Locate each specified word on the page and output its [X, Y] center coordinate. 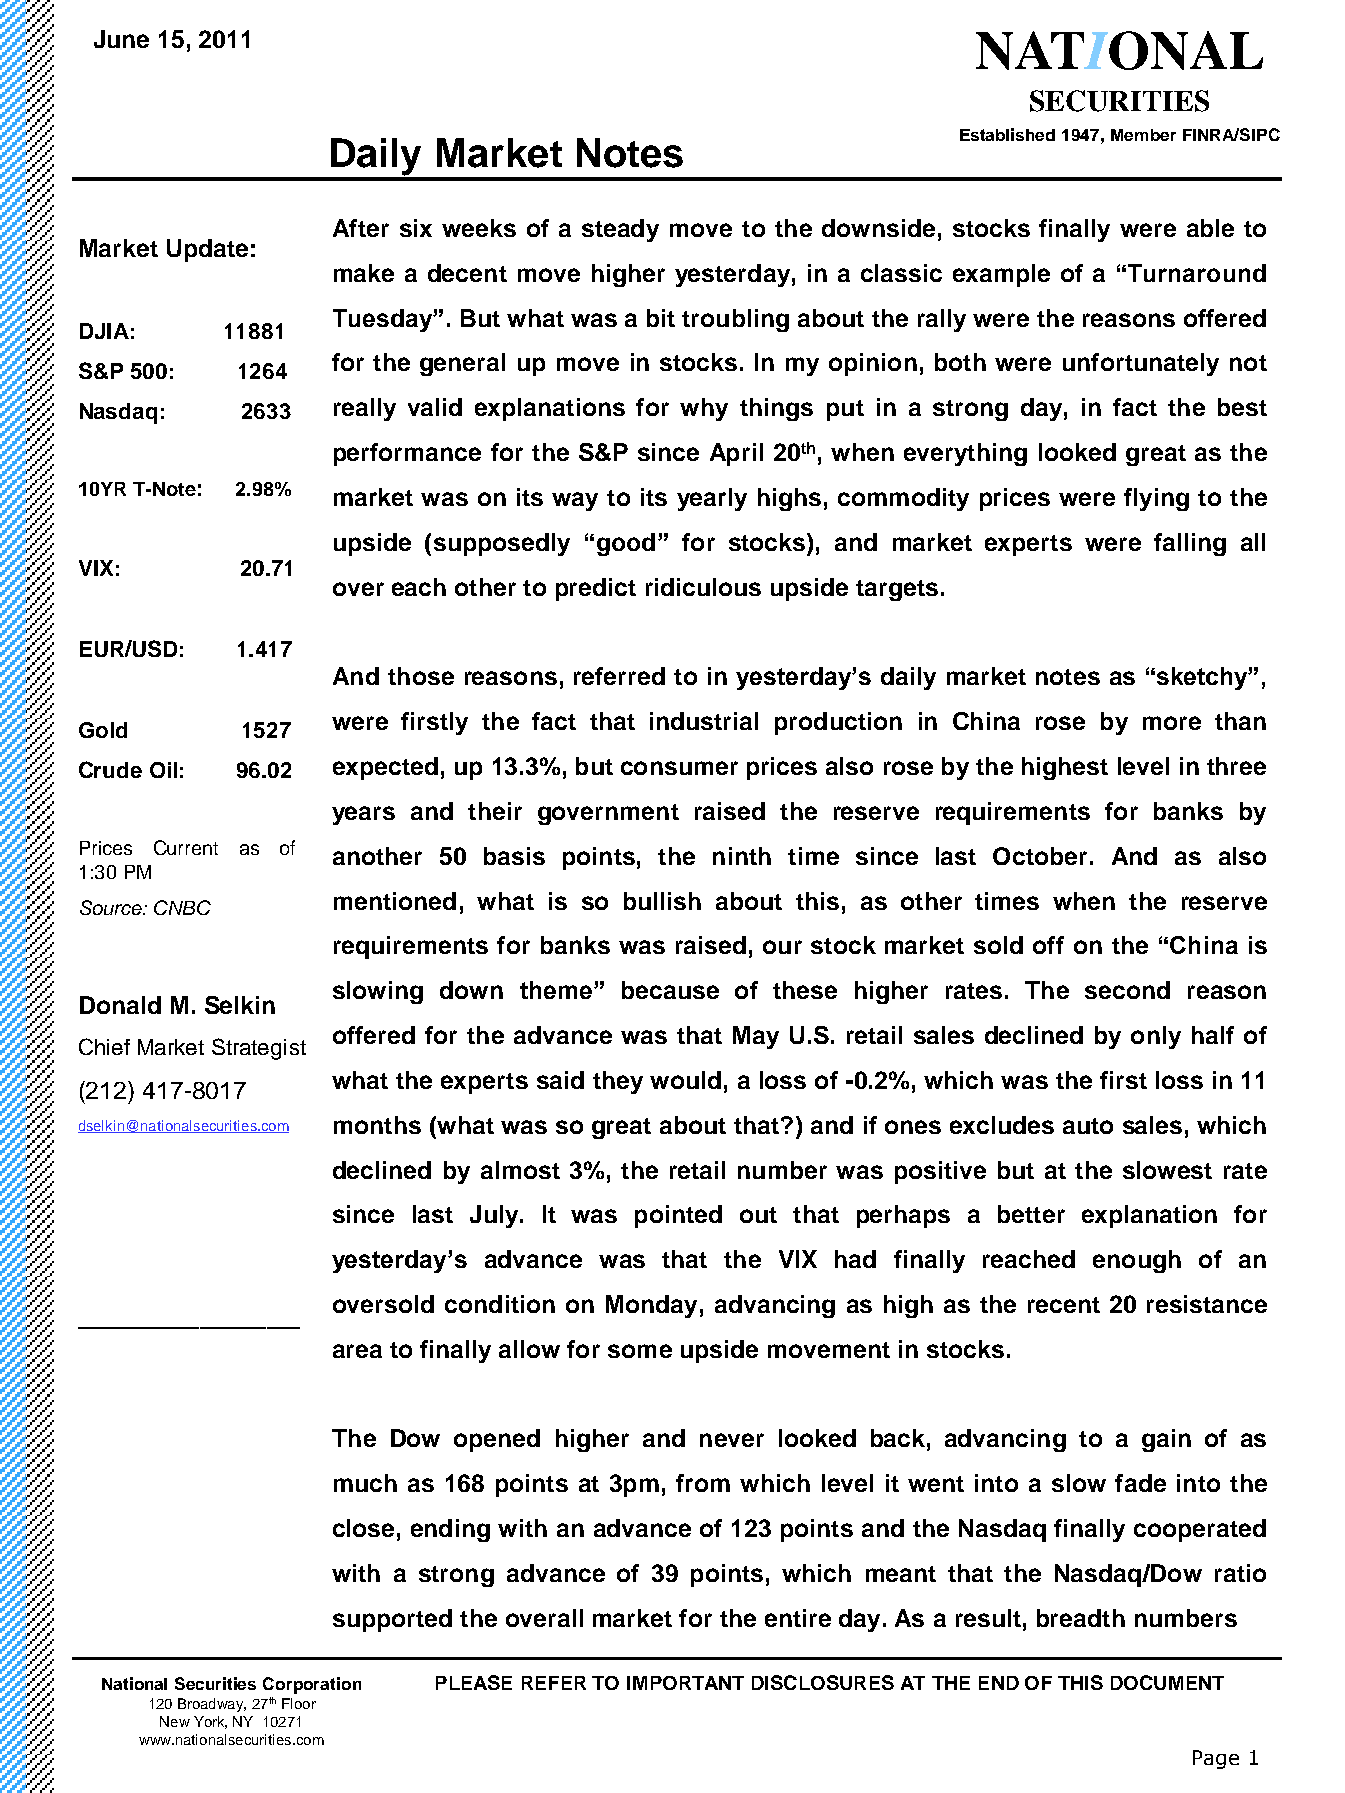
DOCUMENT [1167, 1682]
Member [1143, 135]
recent [1064, 1305]
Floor [299, 1703]
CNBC [182, 907]
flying [1156, 499]
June [121, 39]
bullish [662, 901]
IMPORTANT [685, 1683]
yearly [712, 499]
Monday [651, 1306]
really [365, 409]
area [357, 1351]
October [1040, 856]
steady [620, 230]
